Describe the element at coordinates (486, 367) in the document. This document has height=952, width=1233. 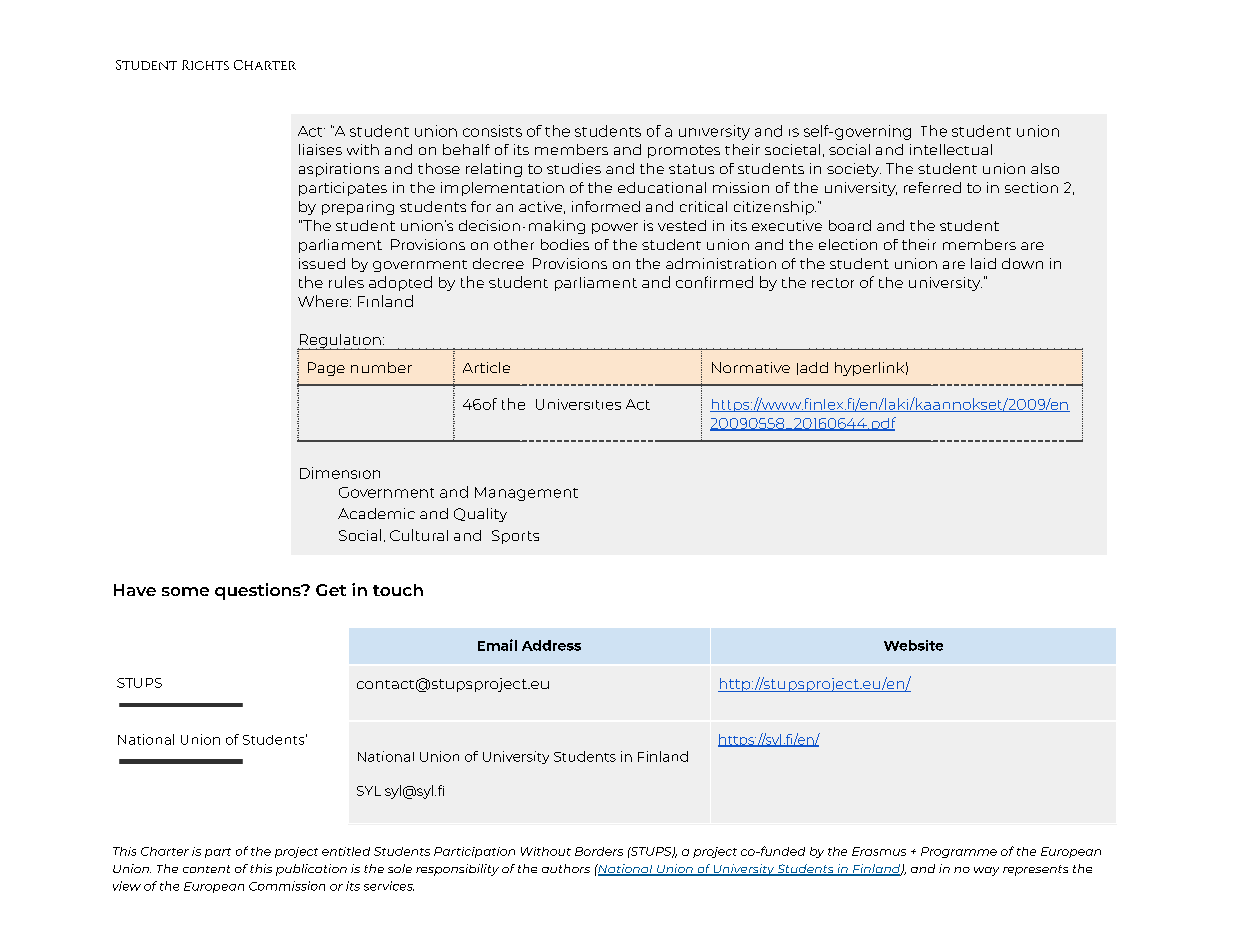
I see `Article` at that location.
